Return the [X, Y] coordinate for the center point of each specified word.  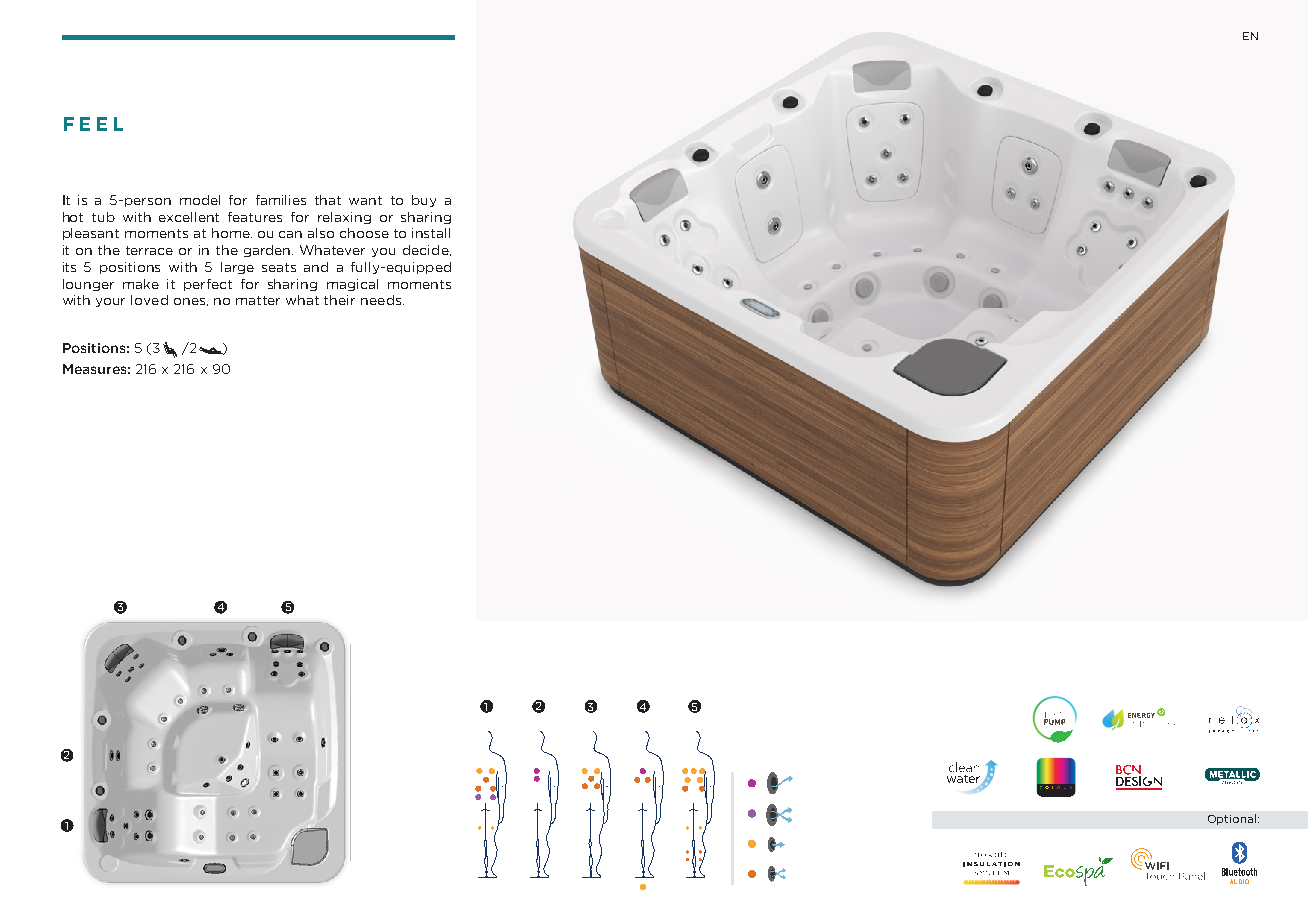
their [339, 300]
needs [382, 300]
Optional [1232, 819]
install [431, 233]
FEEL [93, 124]
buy [424, 201]
